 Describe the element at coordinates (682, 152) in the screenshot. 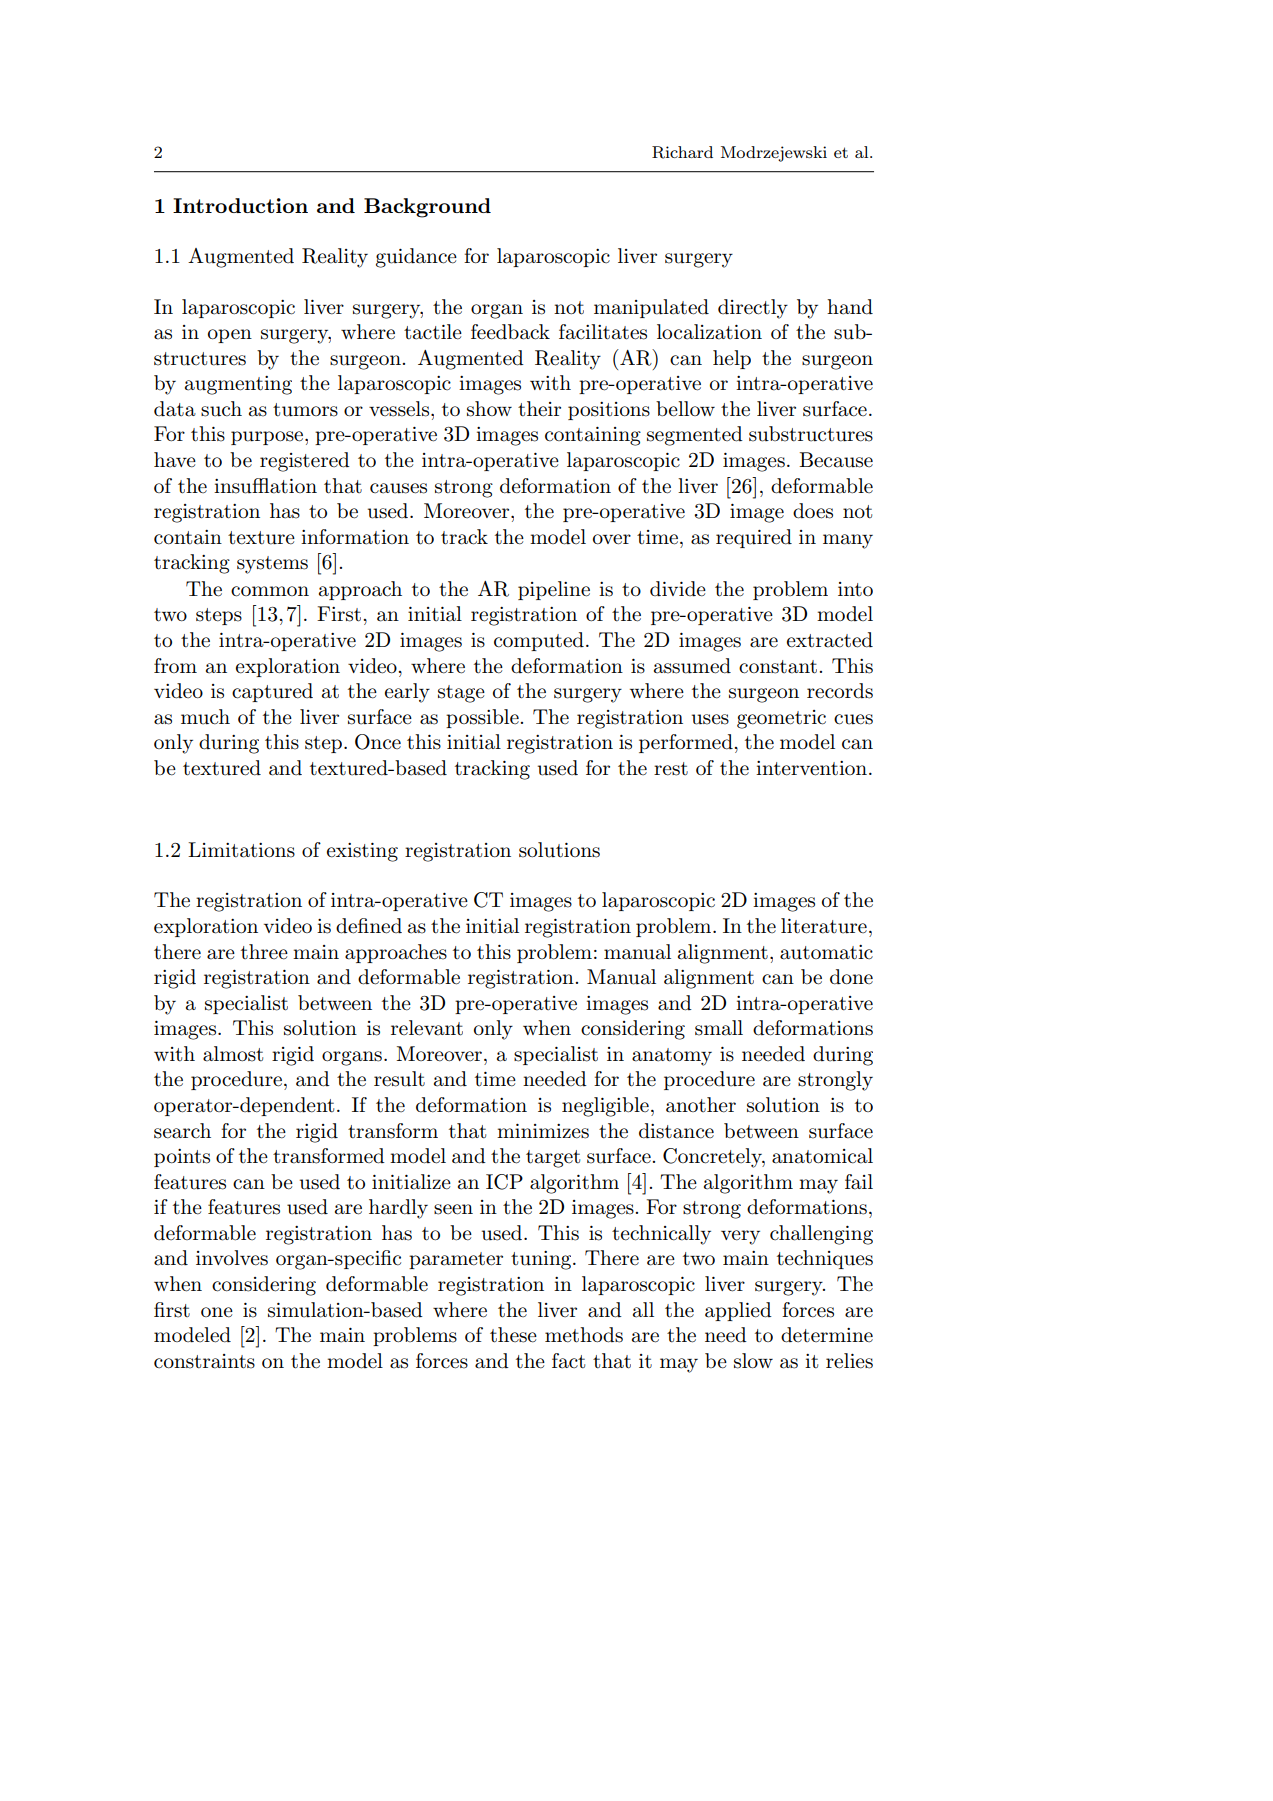

I see `Richard` at that location.
